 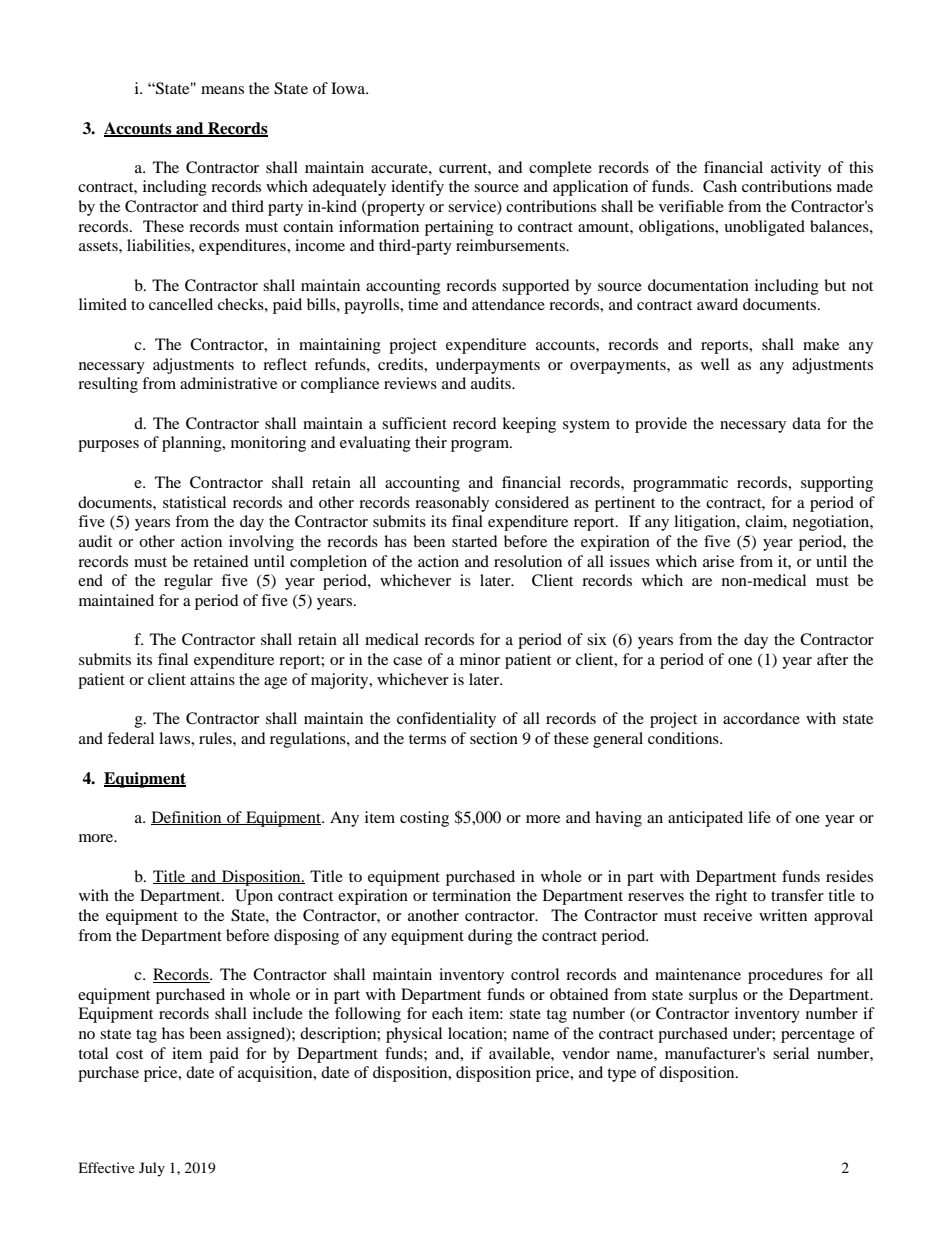 I want to click on serial, so click(x=791, y=1053).
